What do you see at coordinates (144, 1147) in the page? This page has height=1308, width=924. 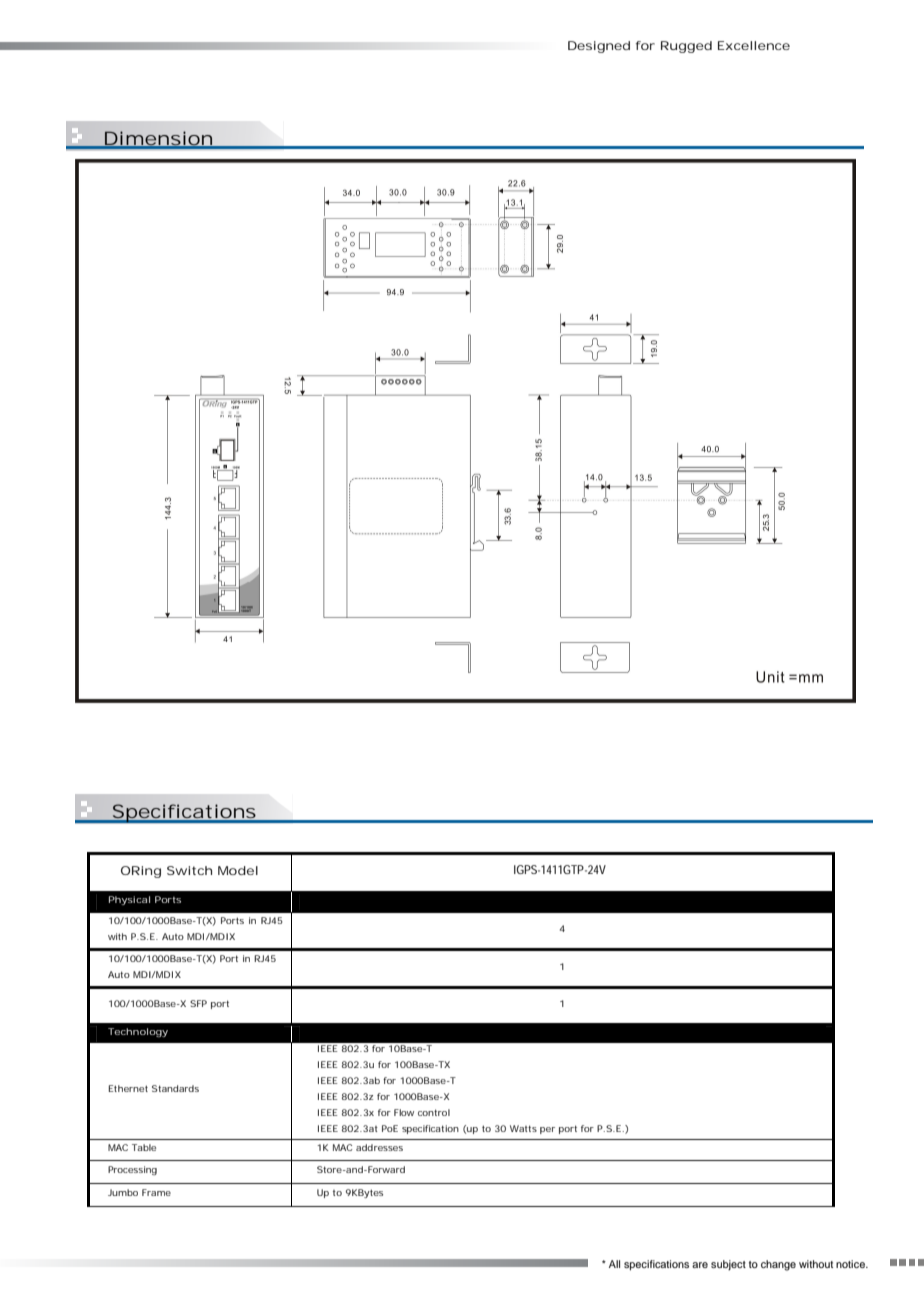 I see `Table` at bounding box center [144, 1147].
